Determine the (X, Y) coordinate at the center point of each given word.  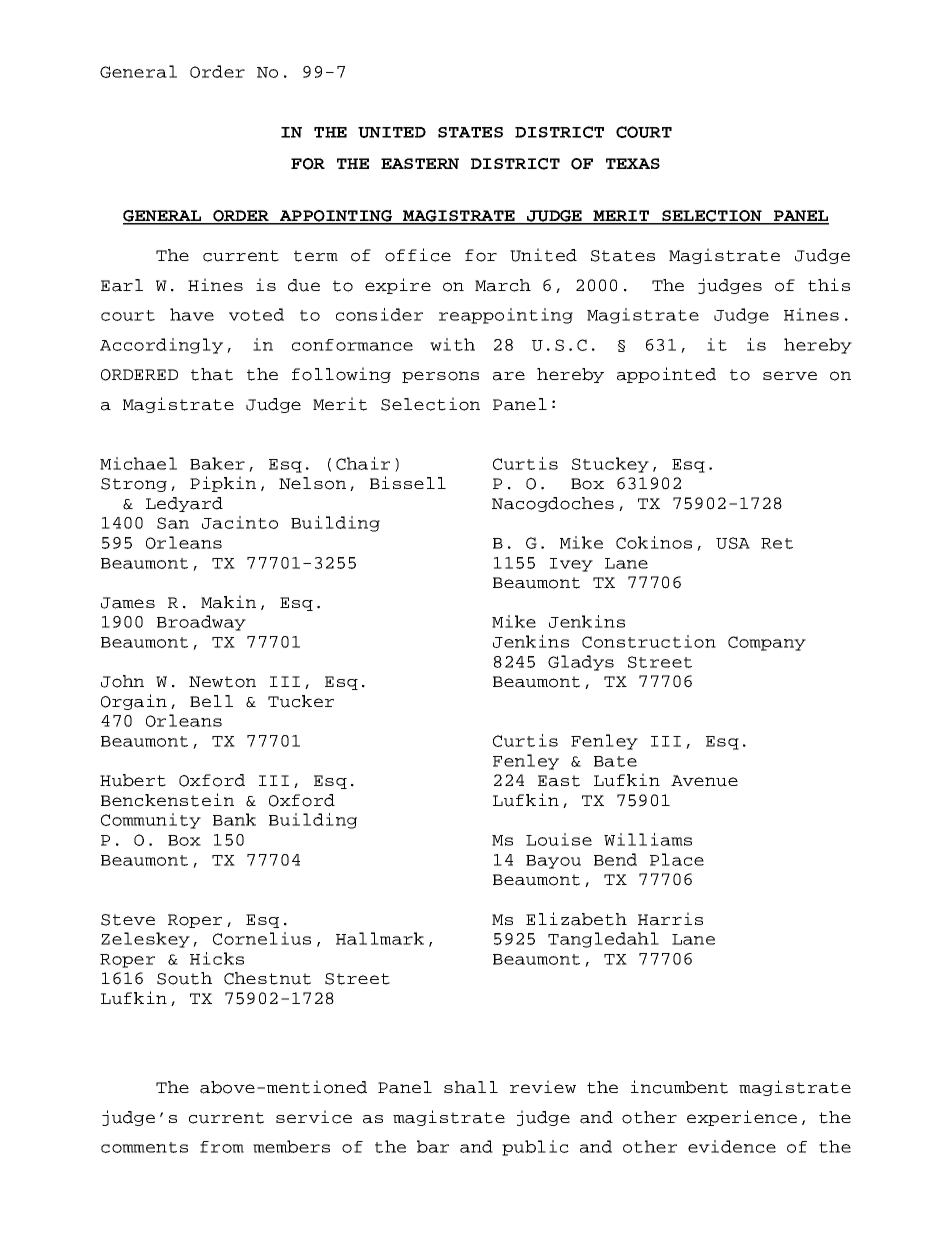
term (316, 256)
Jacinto (240, 522)
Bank (234, 819)
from (222, 1147)
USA (733, 543)
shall (471, 1087)
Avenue (704, 781)
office (418, 255)
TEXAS (633, 163)
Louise (559, 839)
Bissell (408, 482)
